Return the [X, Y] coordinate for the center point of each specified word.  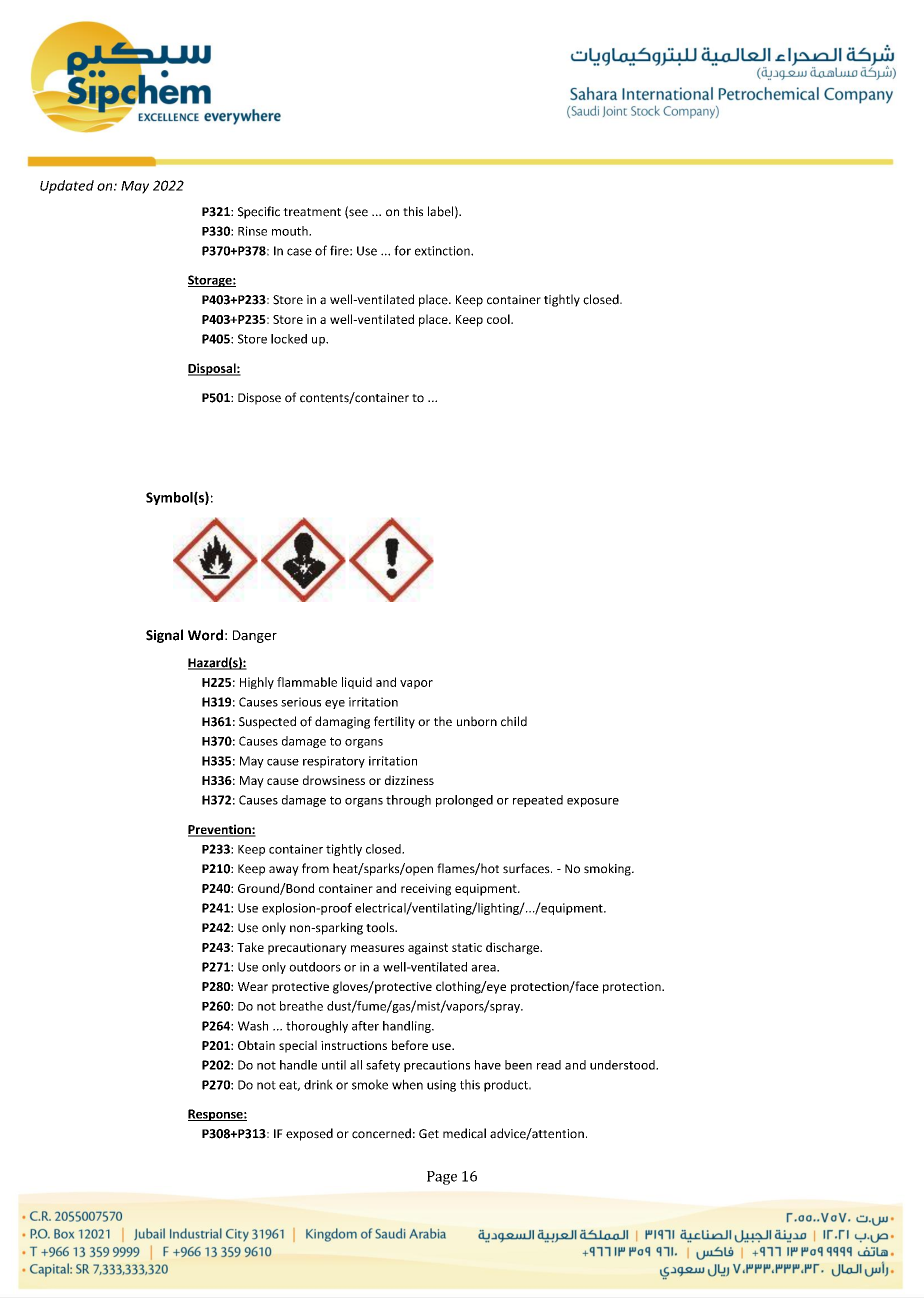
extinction [443, 251]
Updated [67, 187]
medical [464, 1133]
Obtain [256, 1045]
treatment [312, 212]
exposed [309, 1134]
